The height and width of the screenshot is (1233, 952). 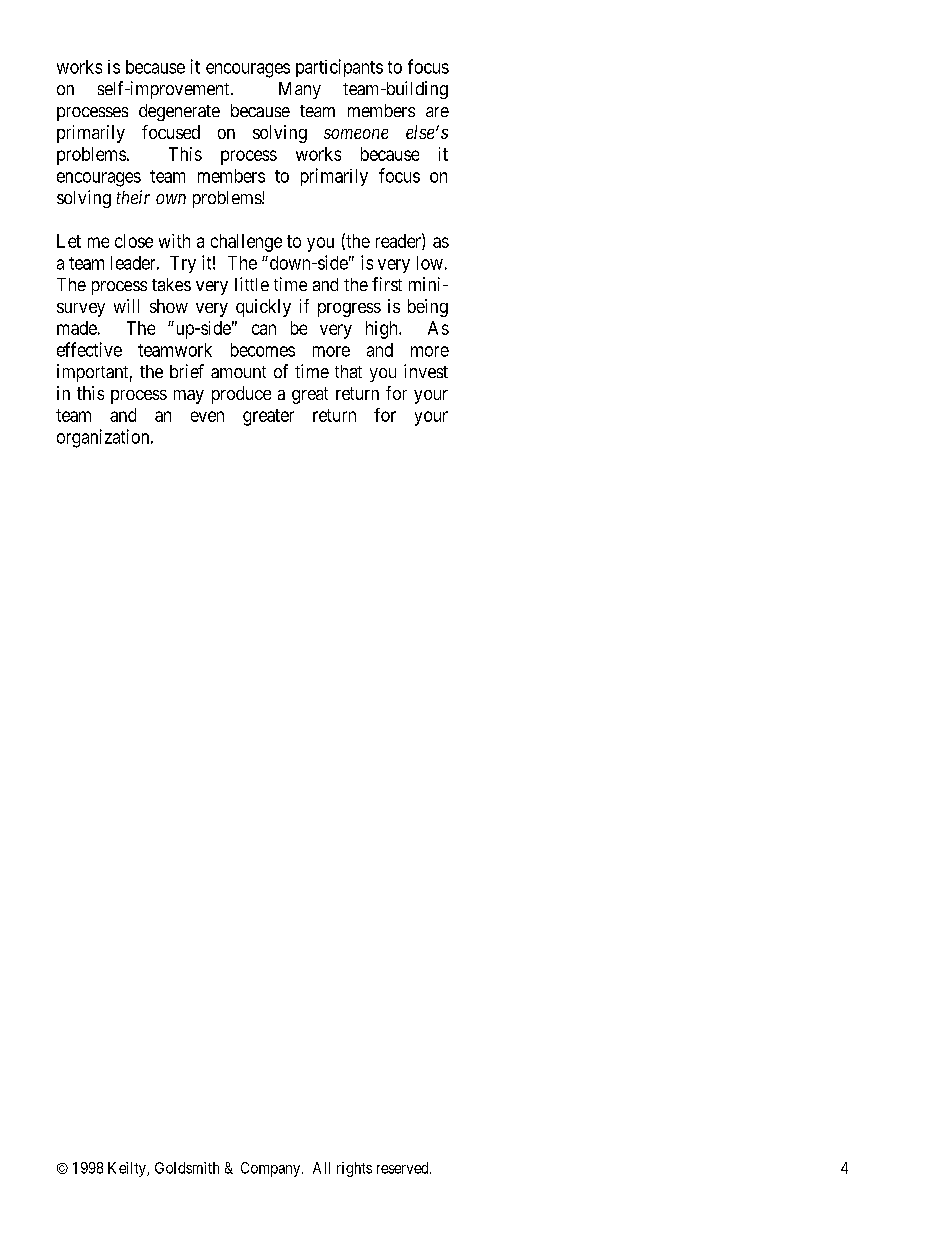 What do you see at coordinates (104, 438) in the screenshot?
I see `organization` at bounding box center [104, 438].
